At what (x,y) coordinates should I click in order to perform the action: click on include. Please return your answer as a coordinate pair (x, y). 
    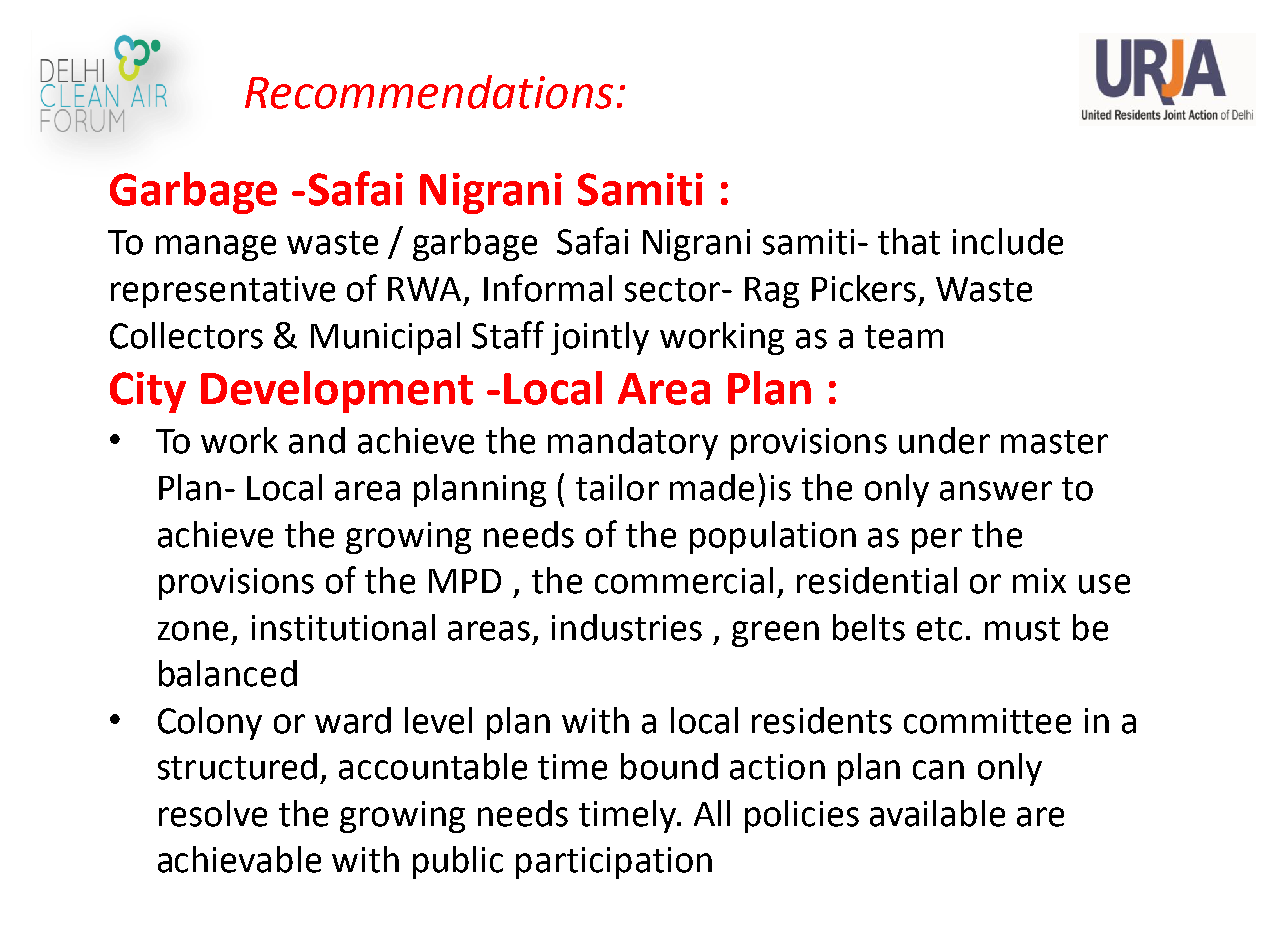
    Looking at the image, I should click on (1008, 241).
